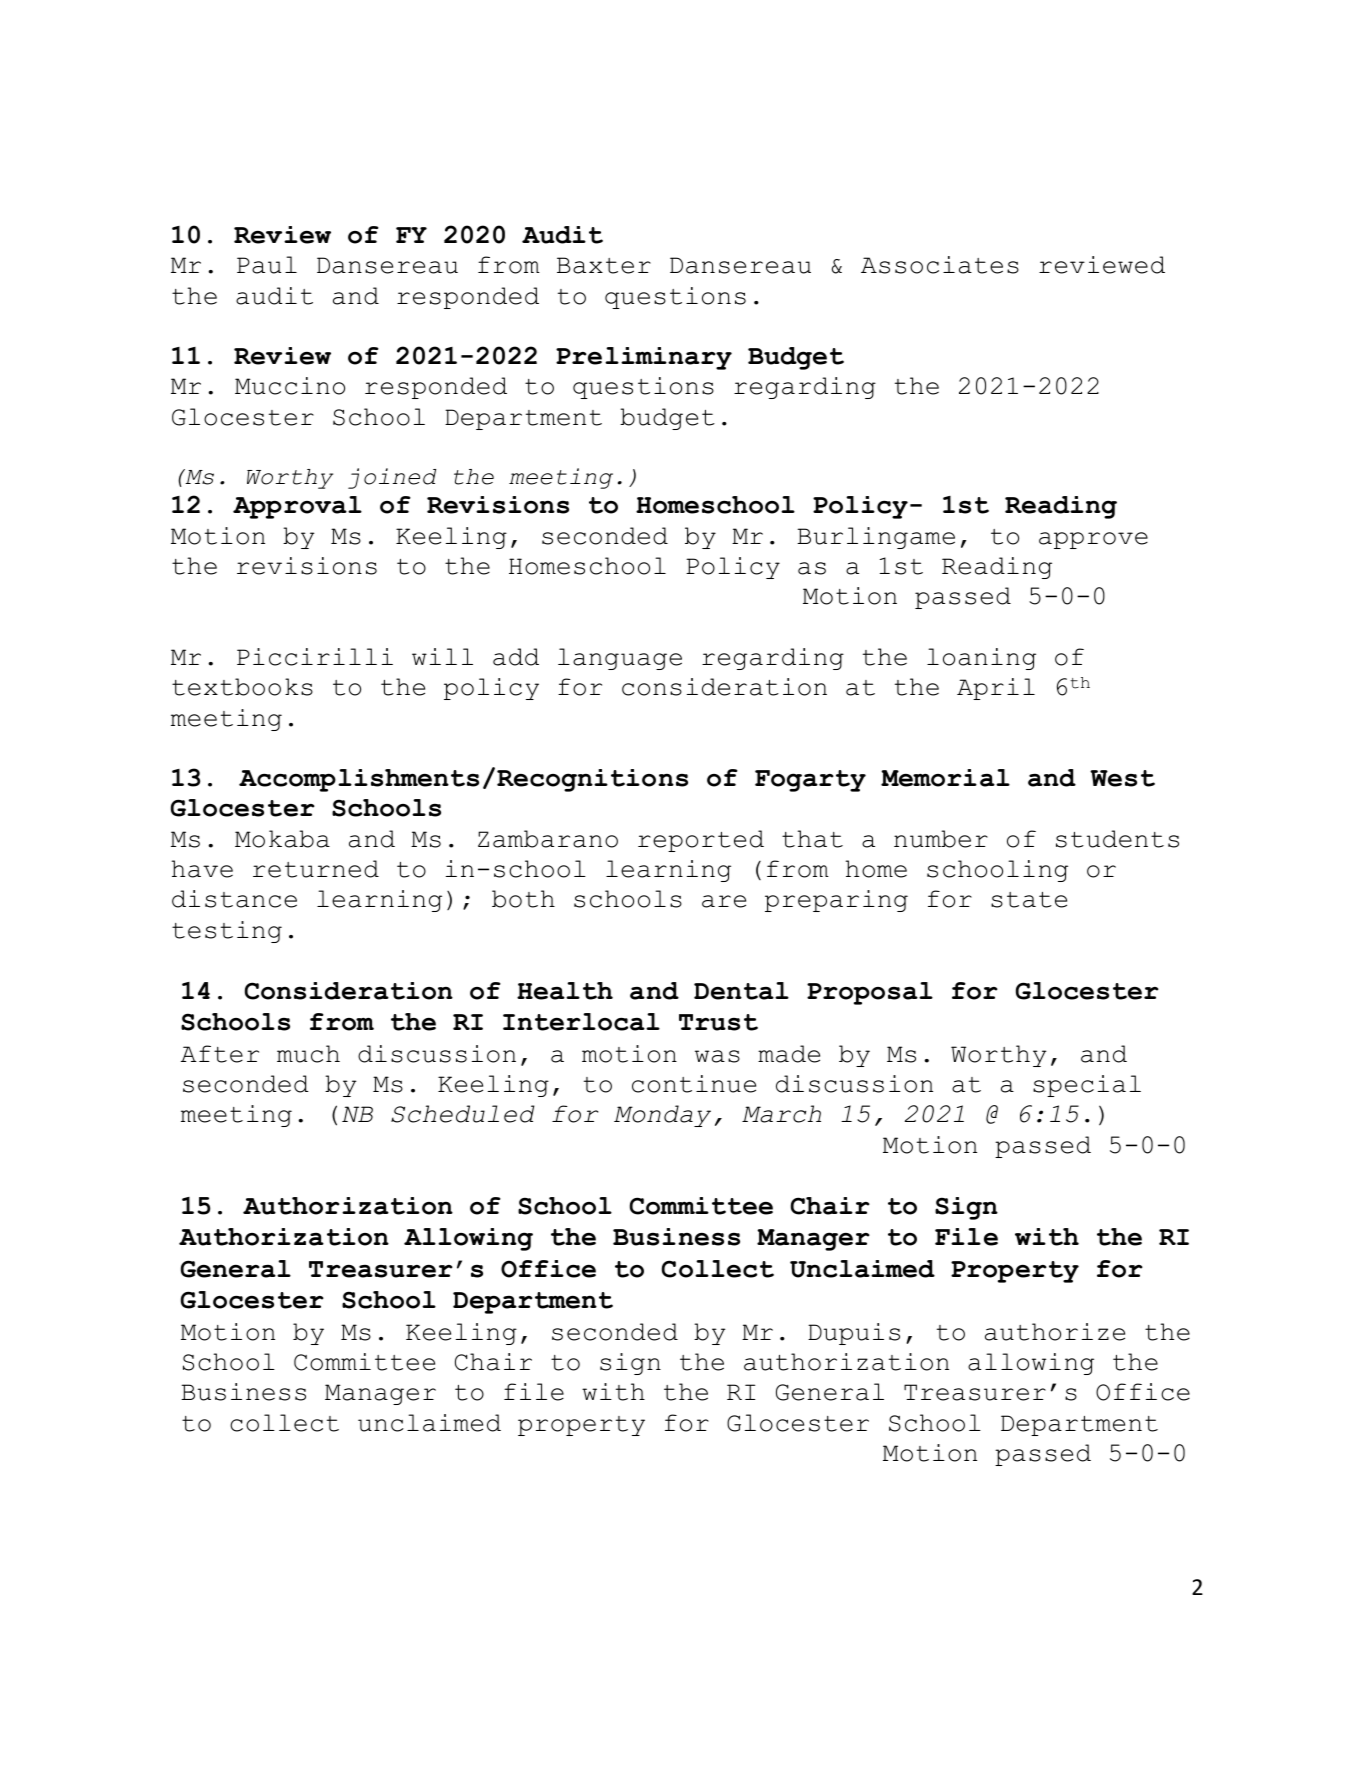 Image resolution: width=1364 pixels, height=1766 pixels. What do you see at coordinates (701, 841) in the screenshot?
I see `reported` at bounding box center [701, 841].
